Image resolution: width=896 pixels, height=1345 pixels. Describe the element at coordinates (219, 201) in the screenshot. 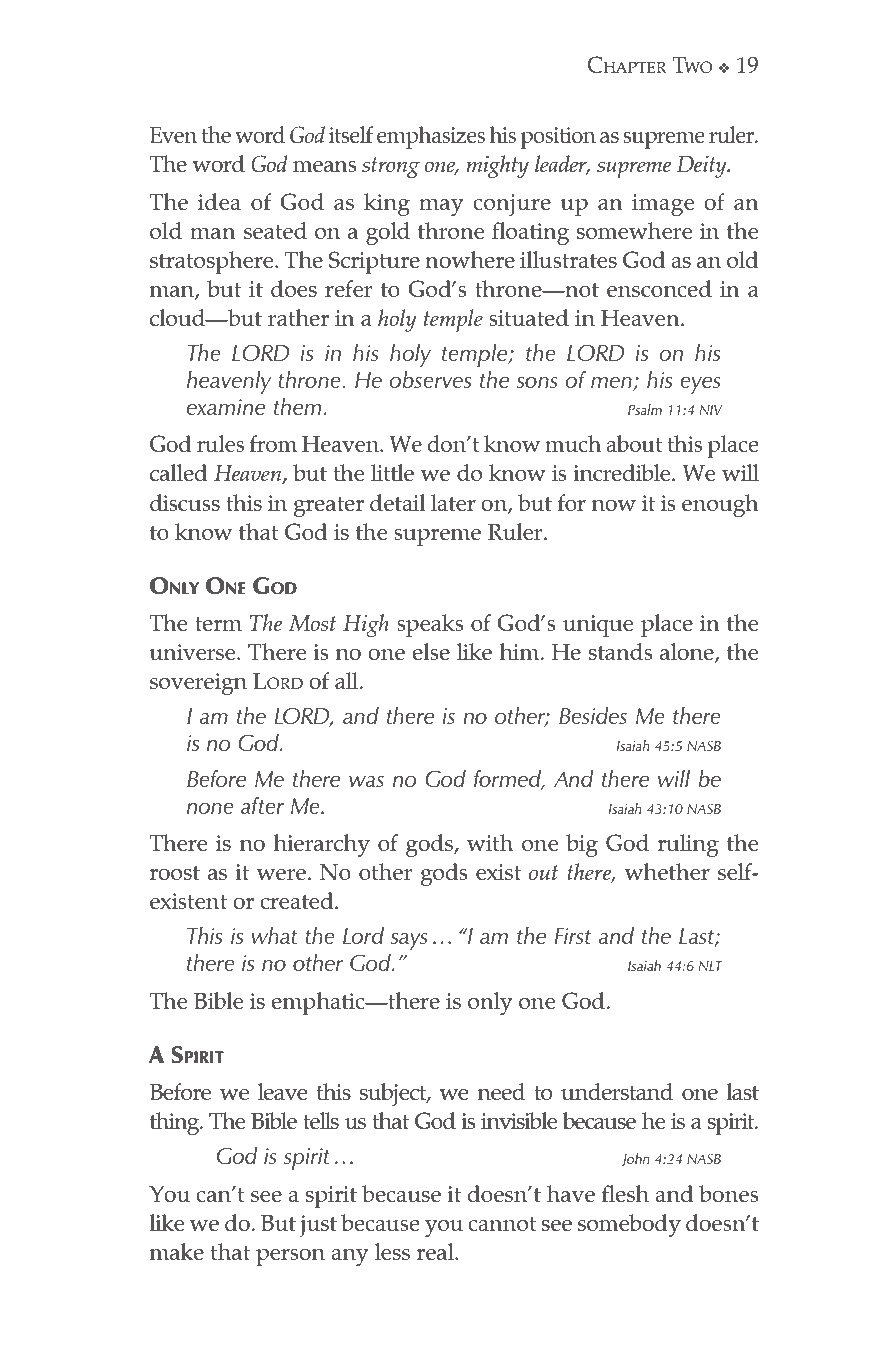

I see `idea` at that location.
